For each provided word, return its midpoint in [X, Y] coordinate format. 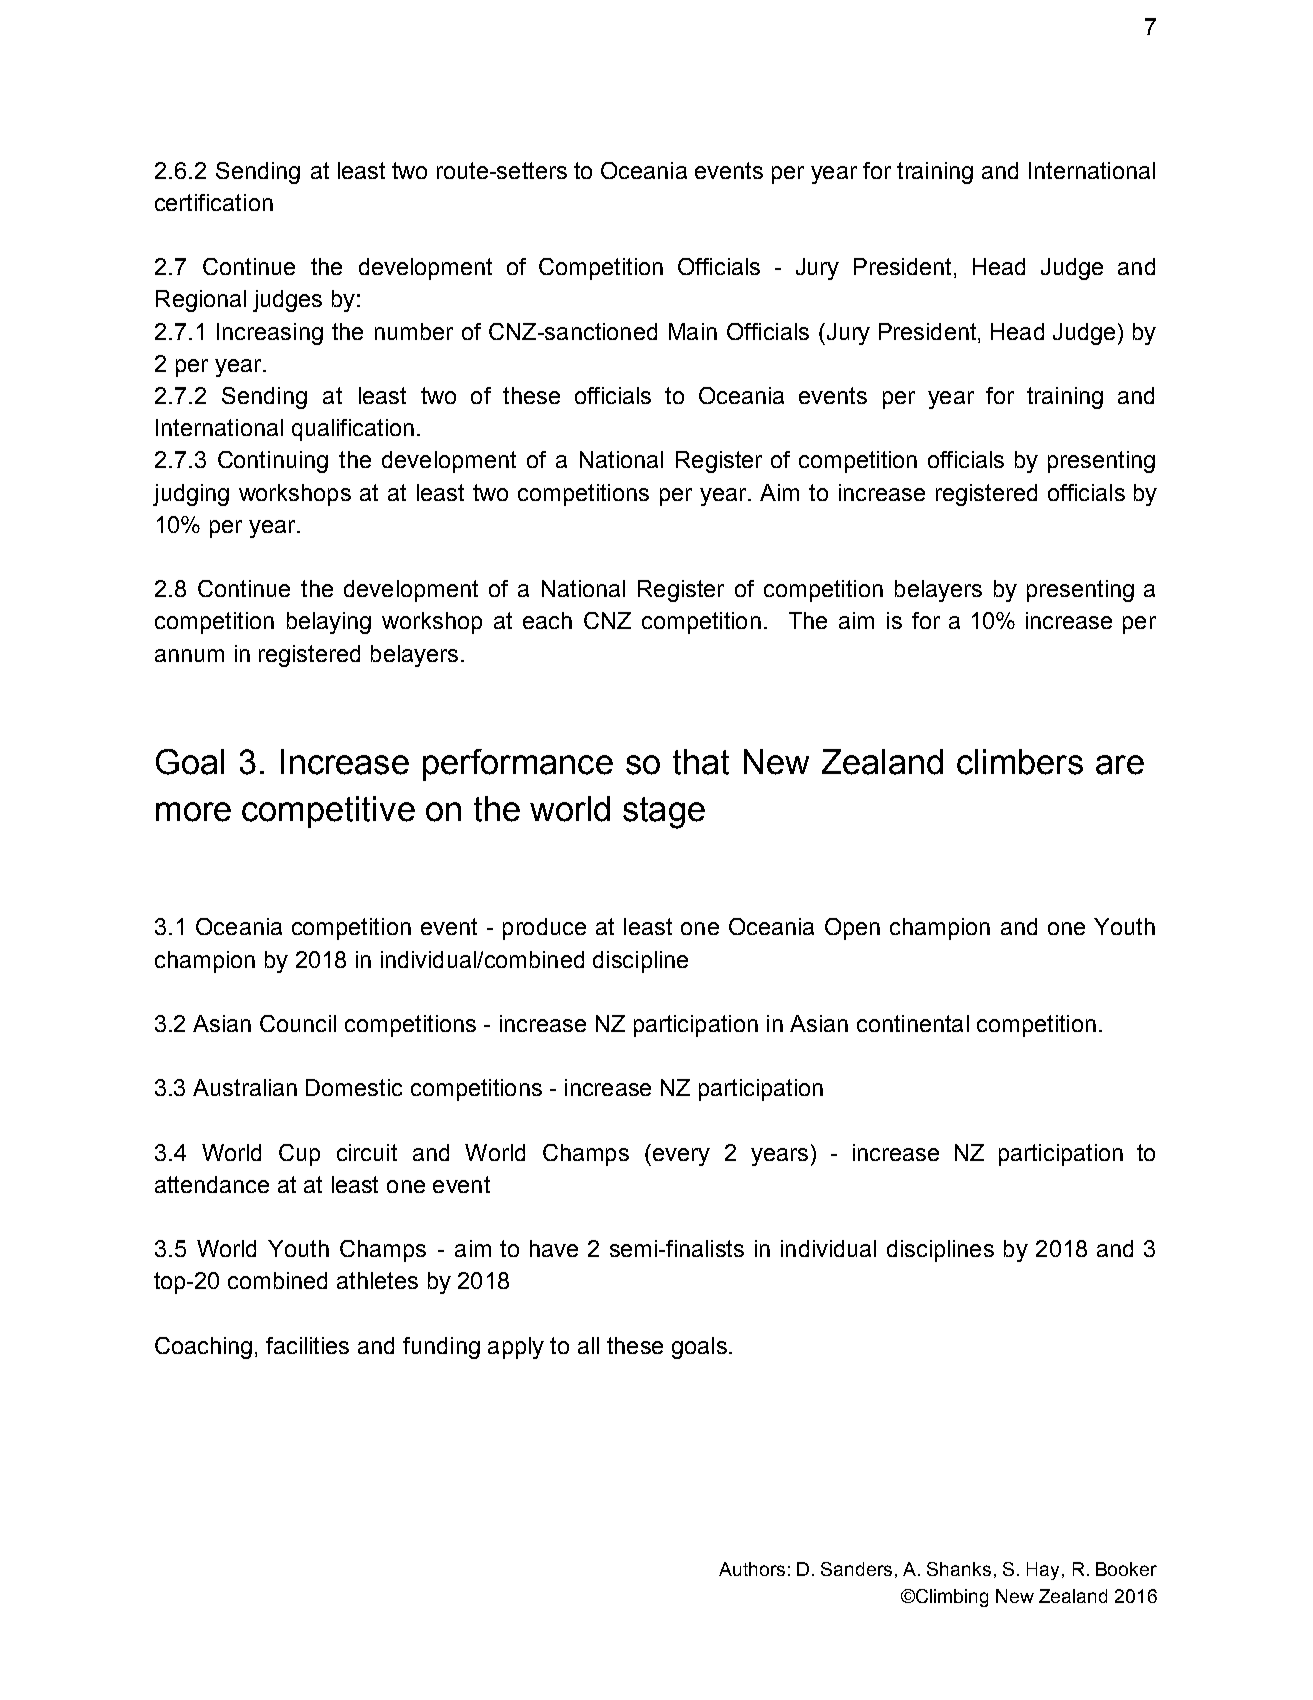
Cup [299, 1155]
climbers [1020, 762]
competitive [328, 812]
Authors [752, 1569]
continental [913, 1023]
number [414, 331]
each [547, 620]
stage [664, 813]
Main [693, 331]
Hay [1043, 1571]
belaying [329, 623]
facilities [307, 1345]
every [680, 1157]
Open [852, 929]
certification [214, 202]
